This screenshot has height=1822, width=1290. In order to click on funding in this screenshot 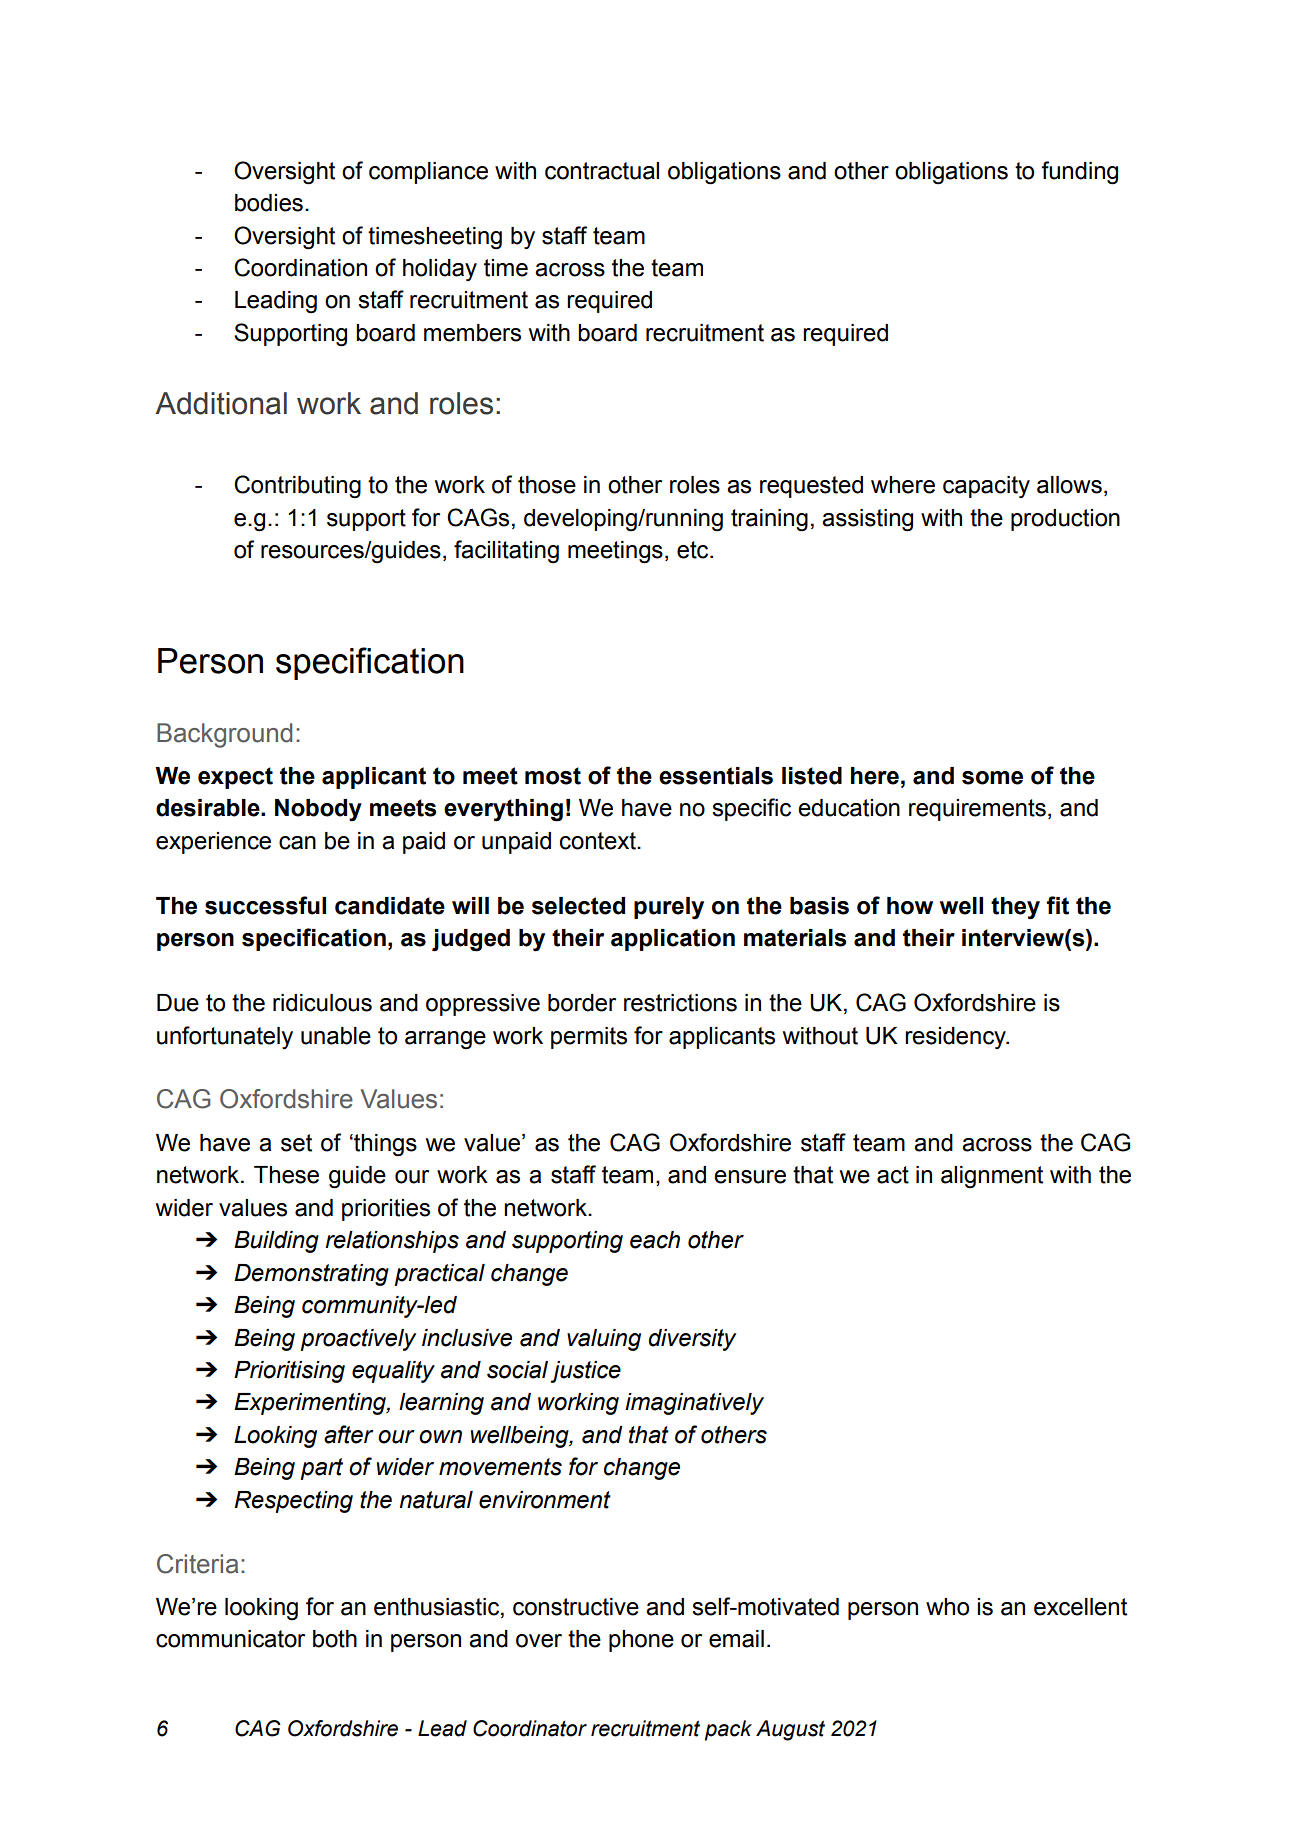, I will do `click(1079, 173)`.
